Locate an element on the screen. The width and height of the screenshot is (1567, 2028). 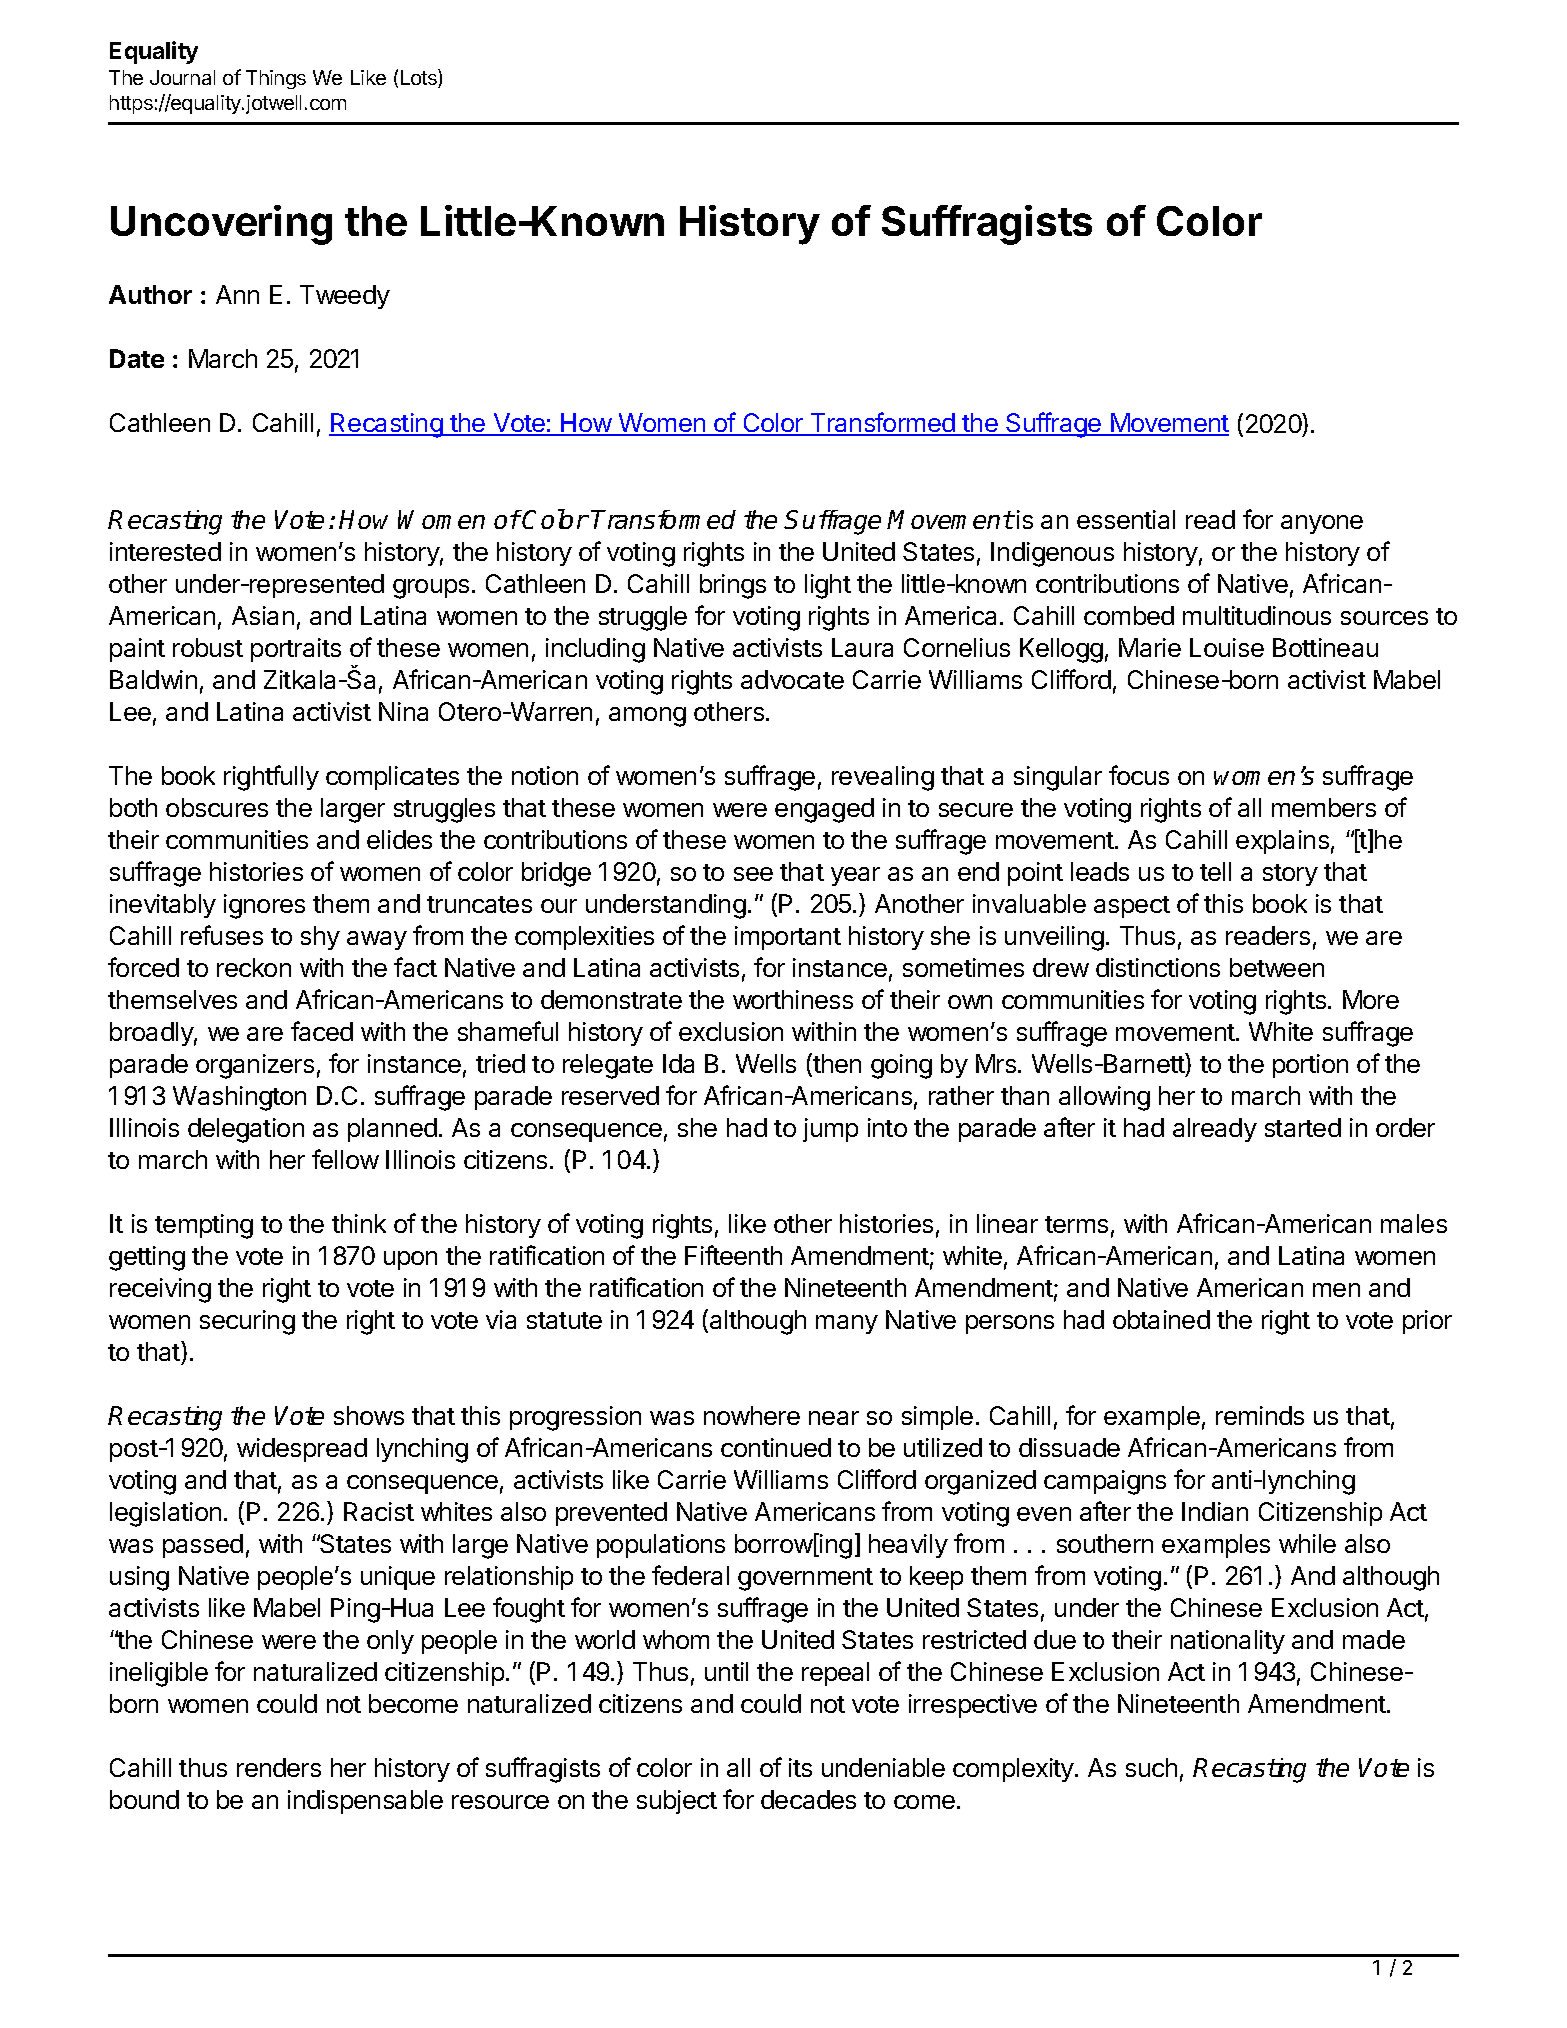
between is located at coordinates (1277, 967).
